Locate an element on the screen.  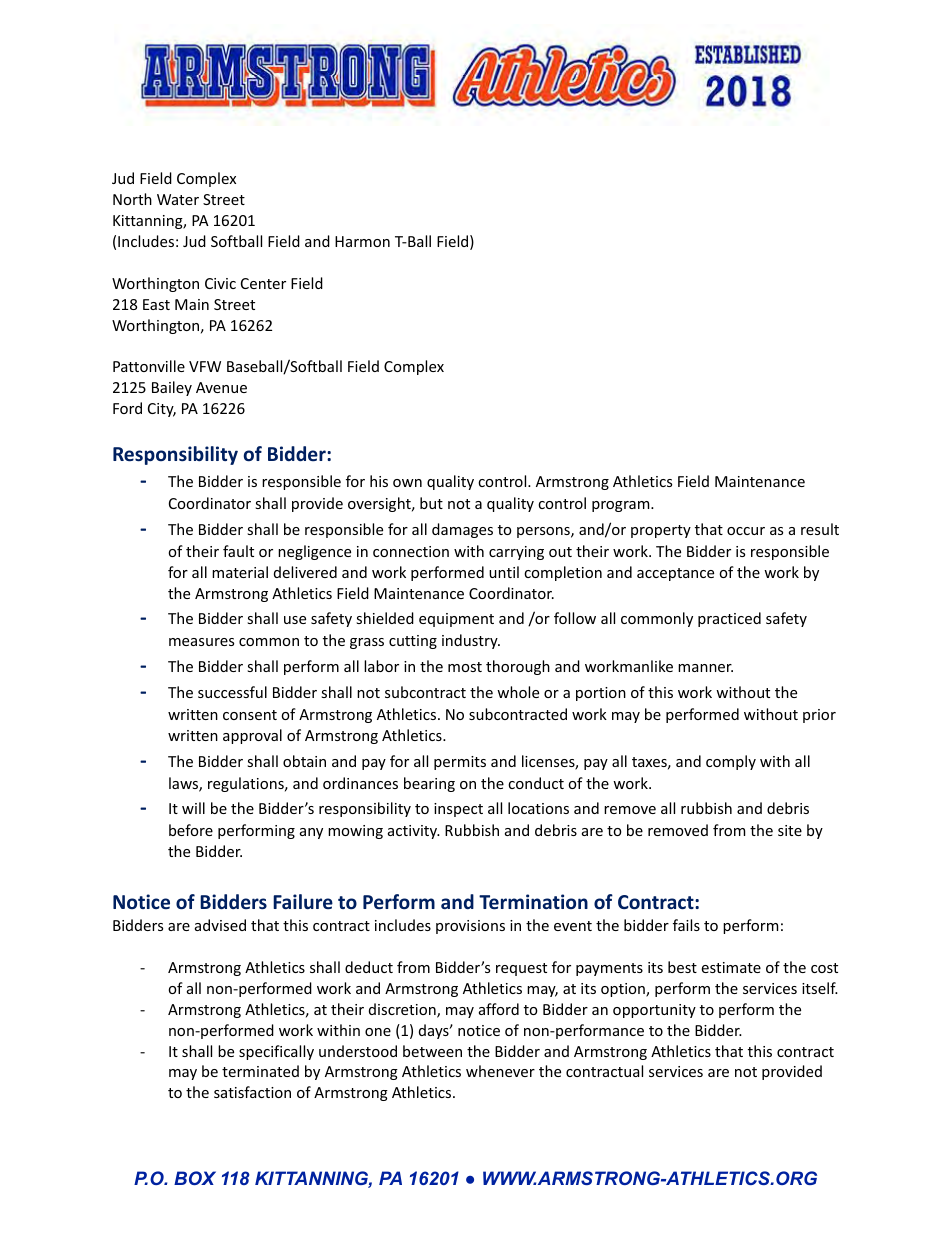
most is located at coordinates (465, 667).
